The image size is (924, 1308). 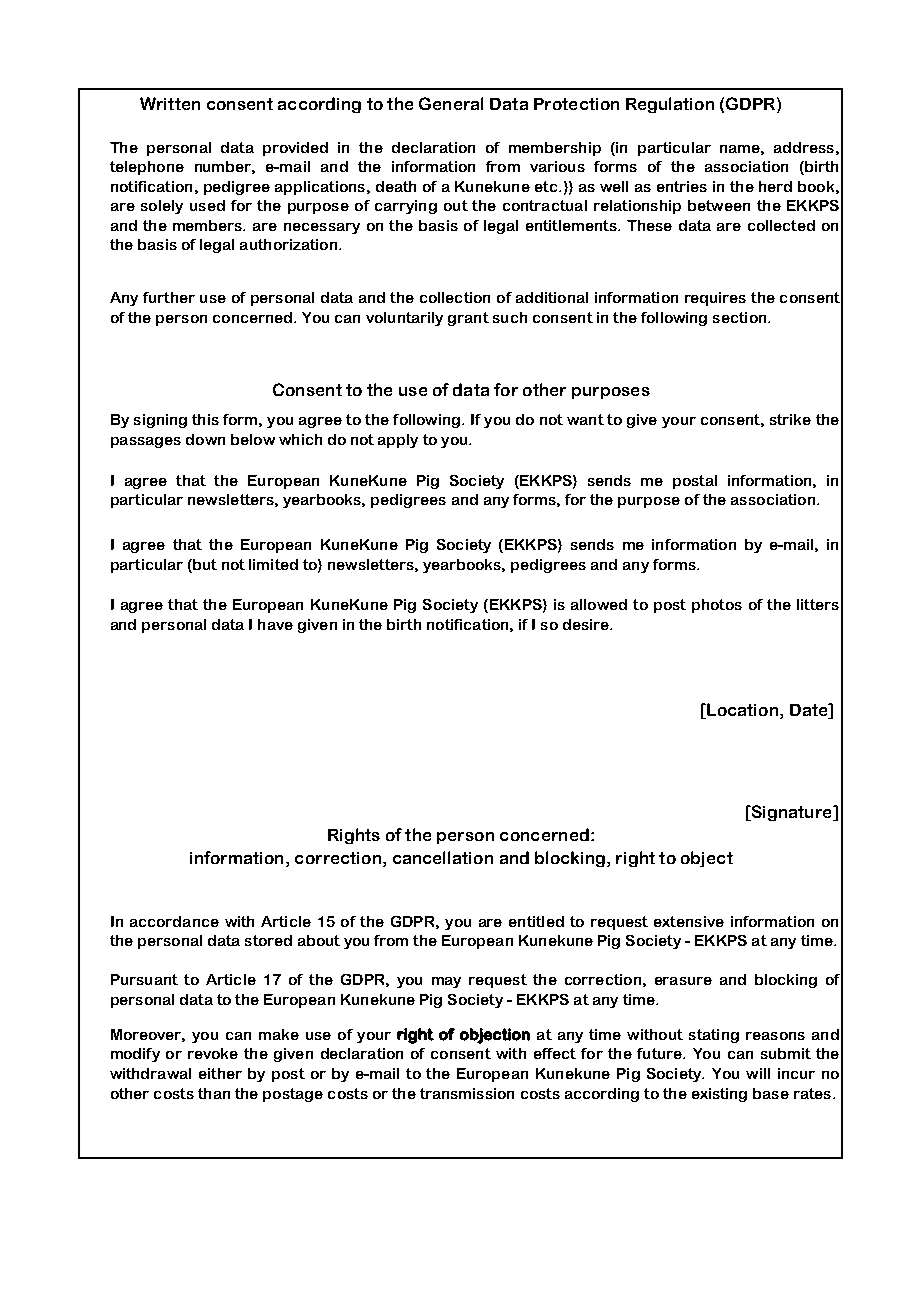 I want to click on but, so click(x=204, y=564).
